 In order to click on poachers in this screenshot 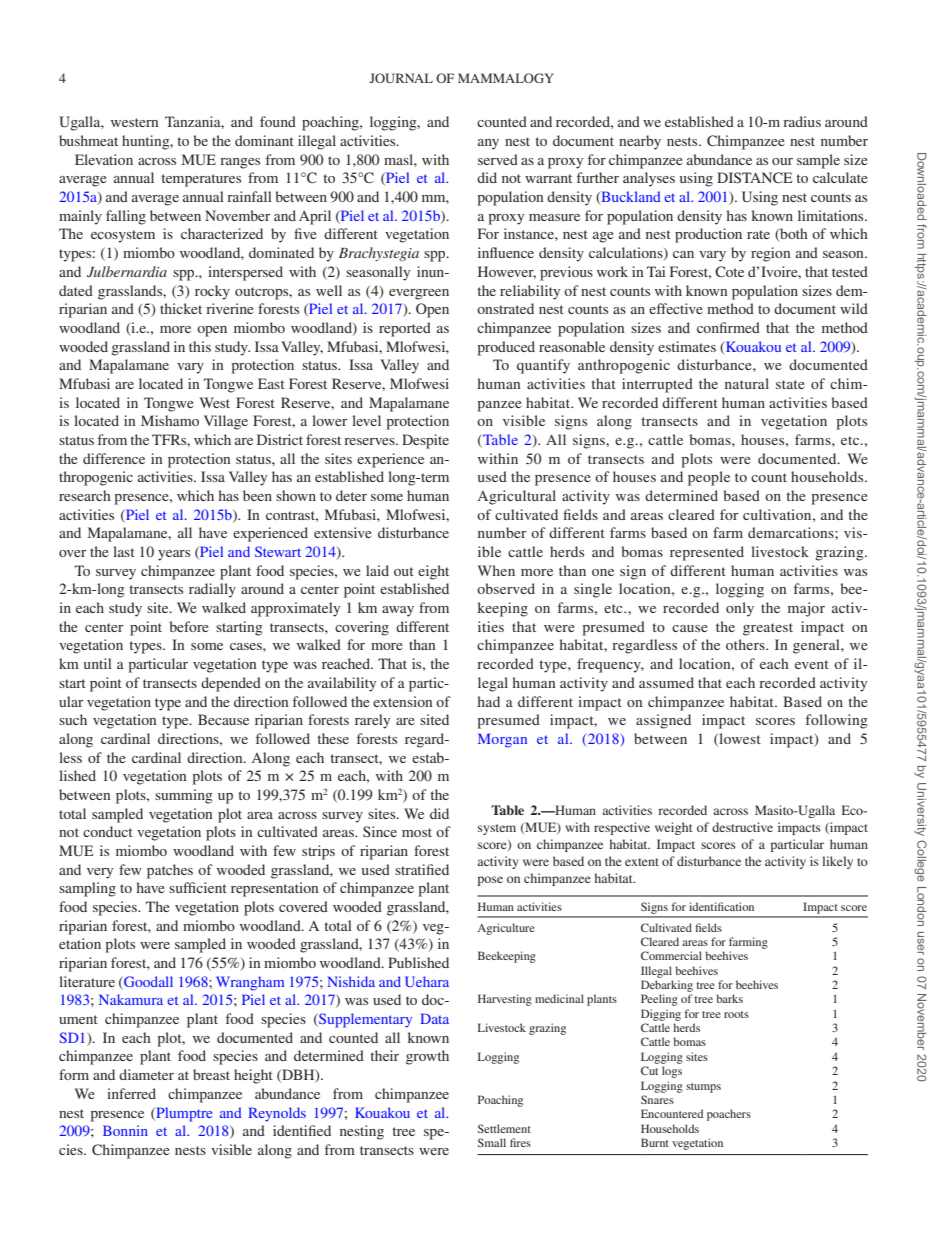, I will do `click(729, 1115)`.
